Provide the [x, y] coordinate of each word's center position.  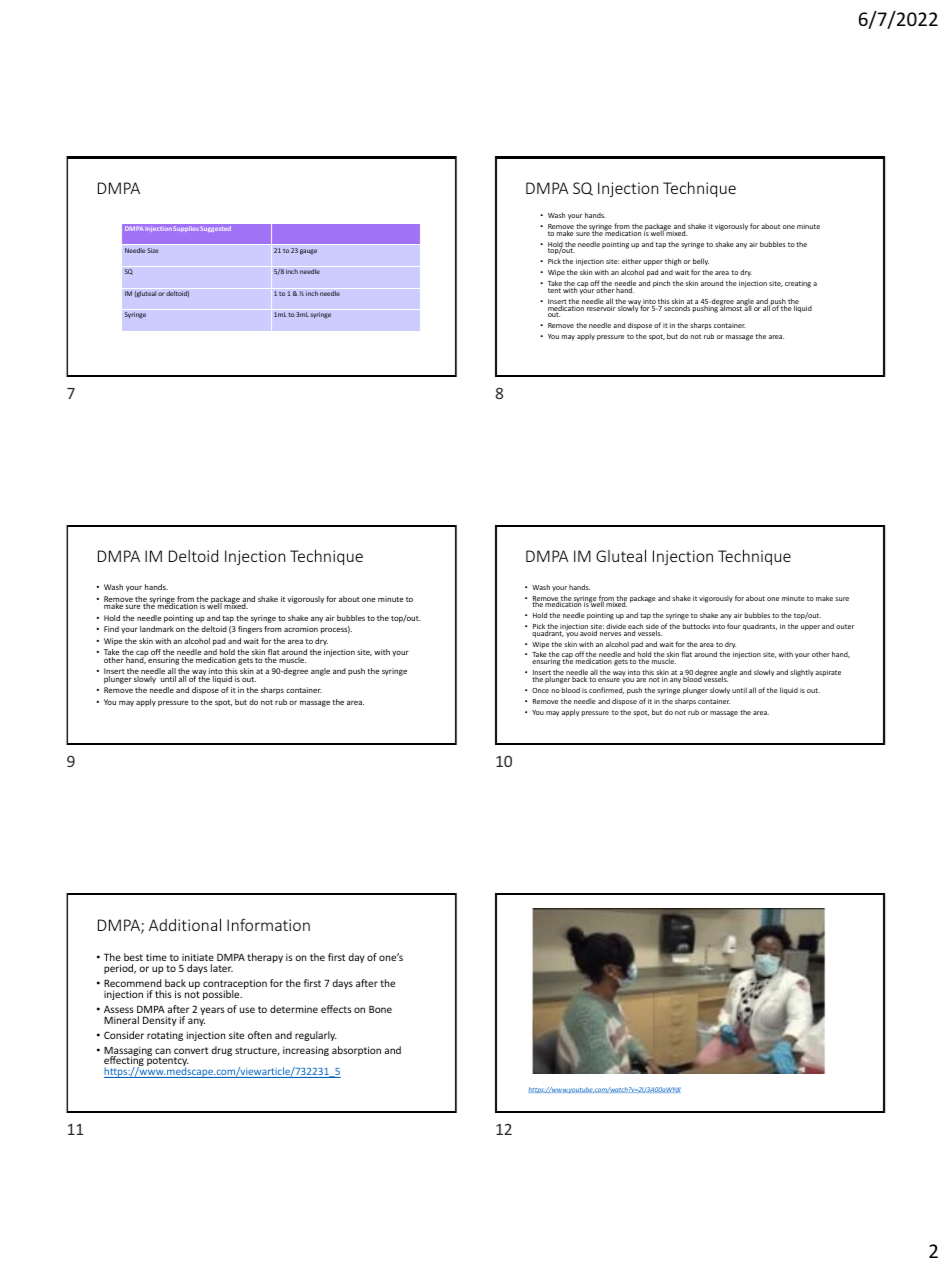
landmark [157, 629]
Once [540, 690]
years [212, 1011]
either [632, 261]
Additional [185, 924]
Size [153, 250]
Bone [380, 1009]
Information [268, 924]
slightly [802, 673]
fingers [250, 630]
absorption [356, 1051]
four [734, 626]
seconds [677, 307]
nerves [610, 634]
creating [798, 284]
